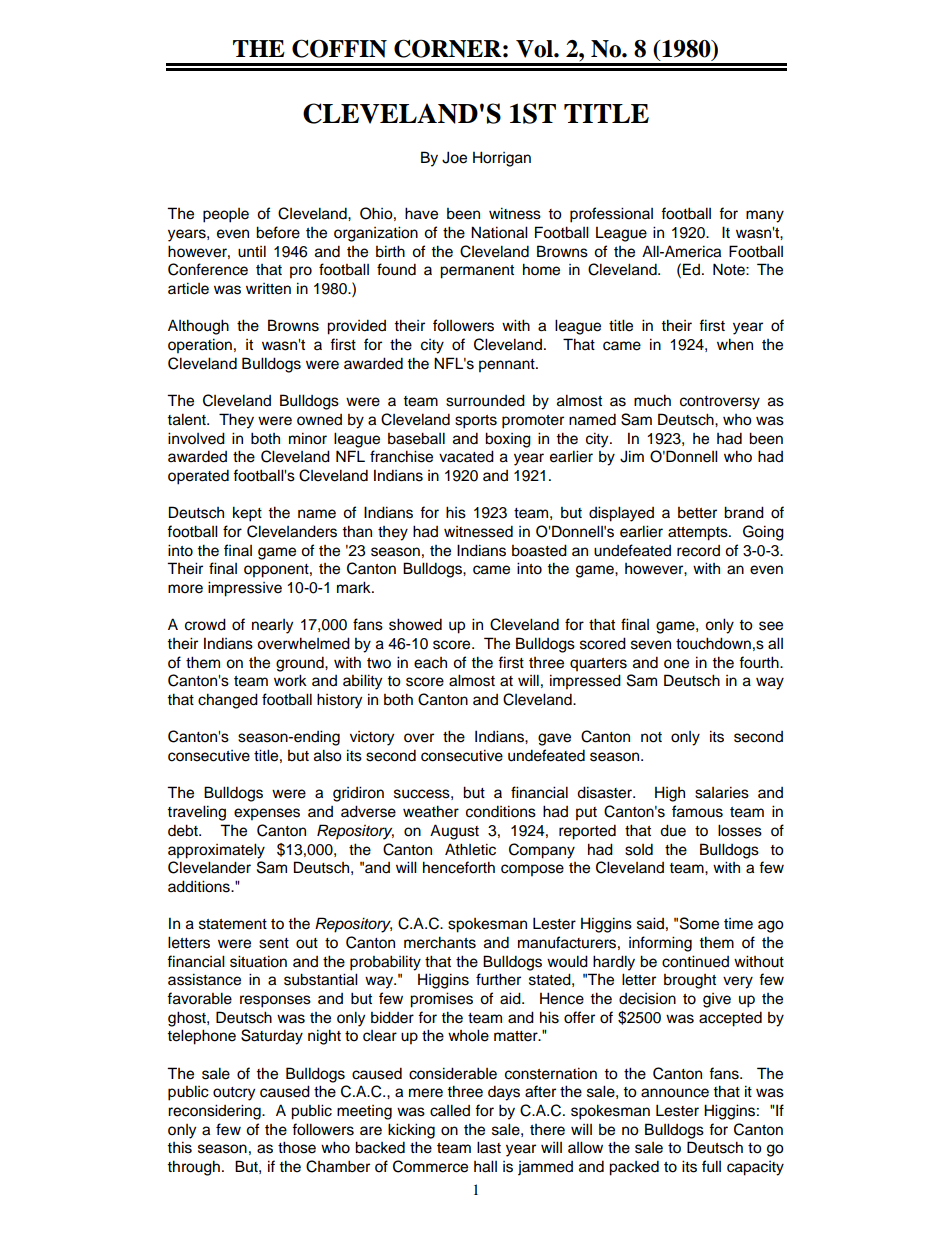  I want to click on last, so click(489, 1147).
